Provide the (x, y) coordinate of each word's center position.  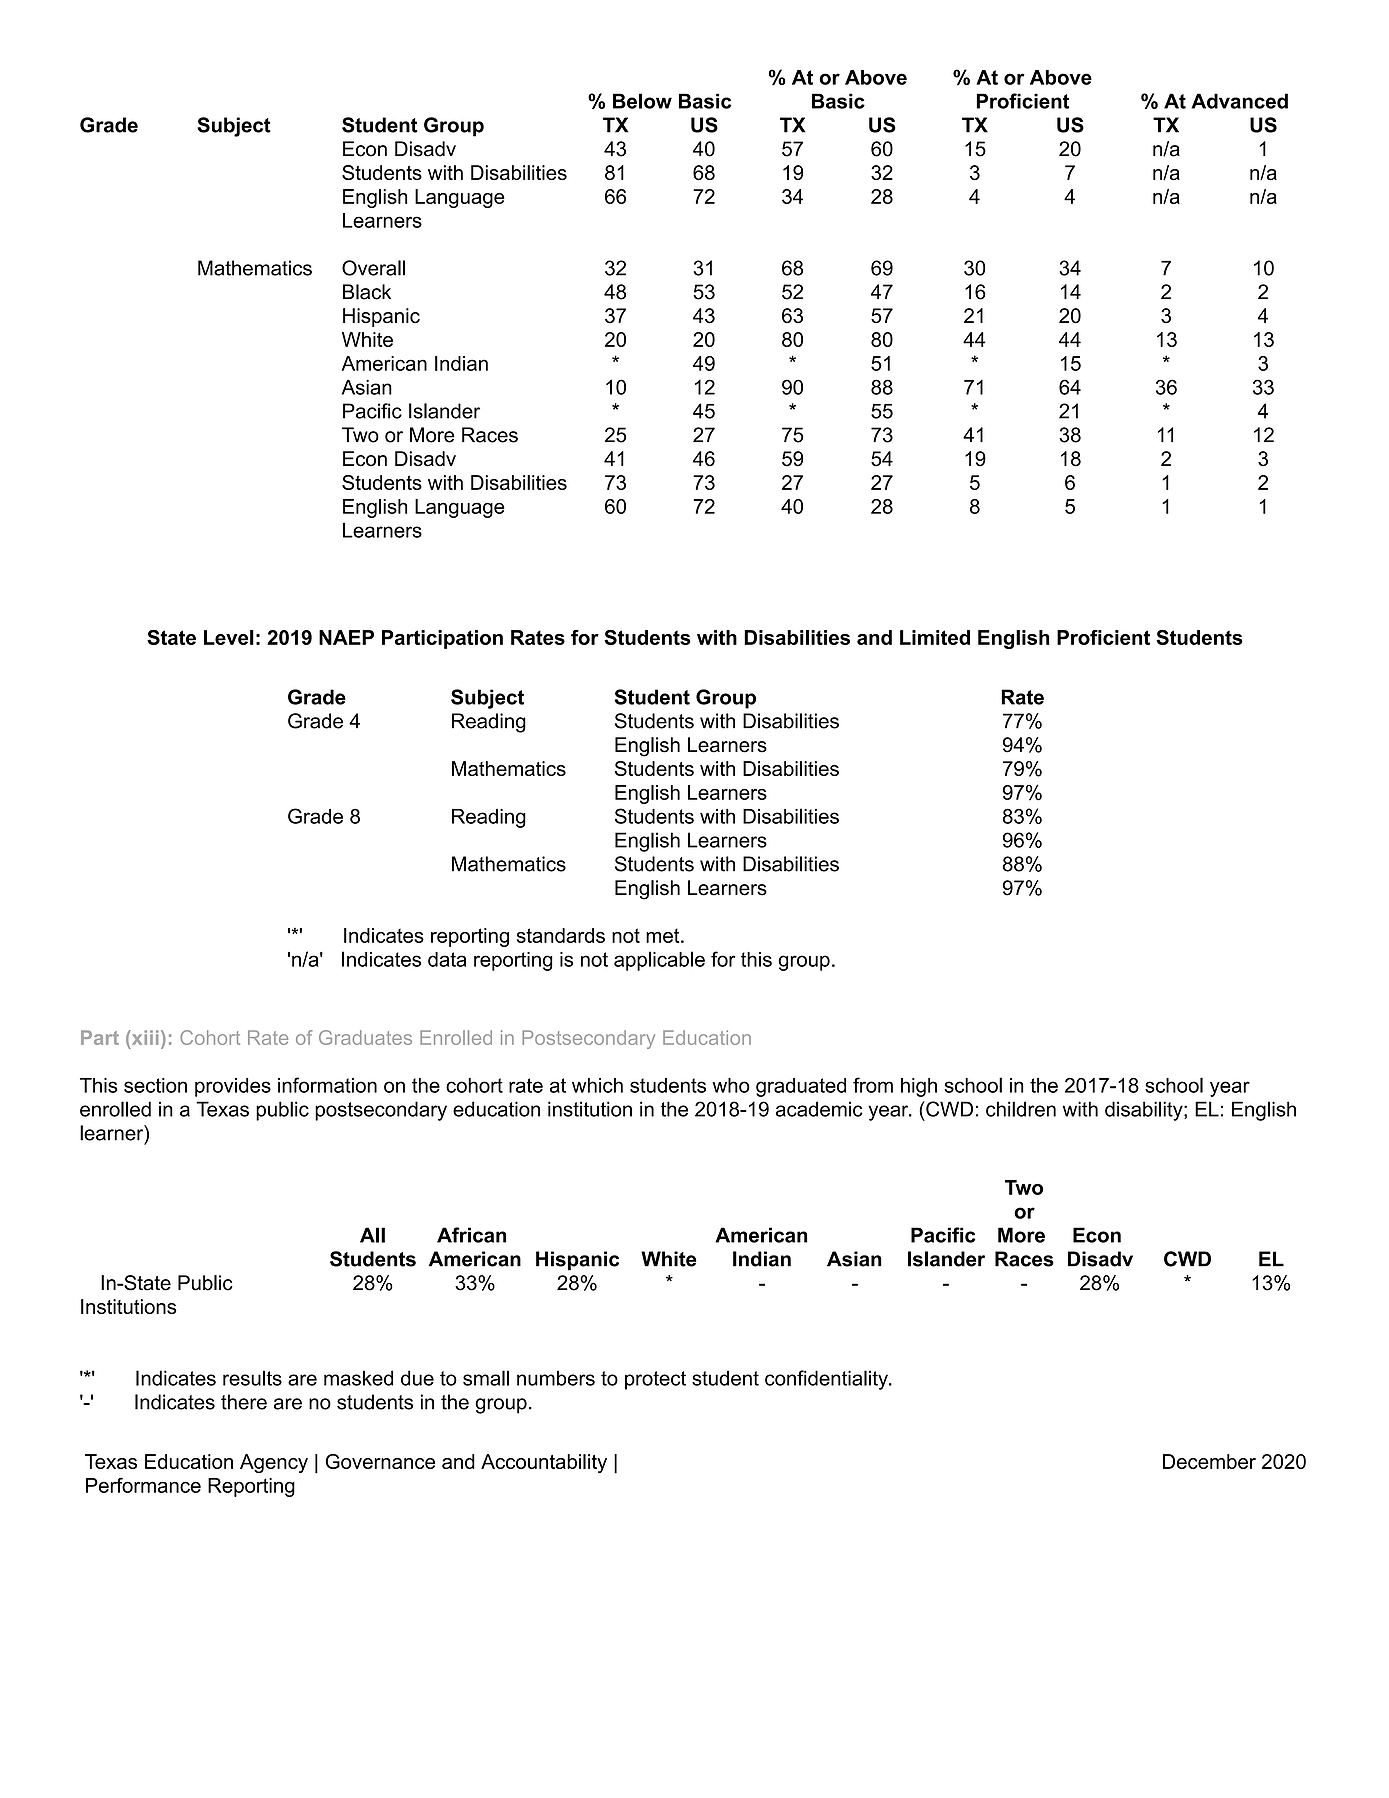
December (1209, 1461)
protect (655, 1380)
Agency (274, 1463)
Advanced (1239, 101)
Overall (373, 268)
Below (642, 101)
